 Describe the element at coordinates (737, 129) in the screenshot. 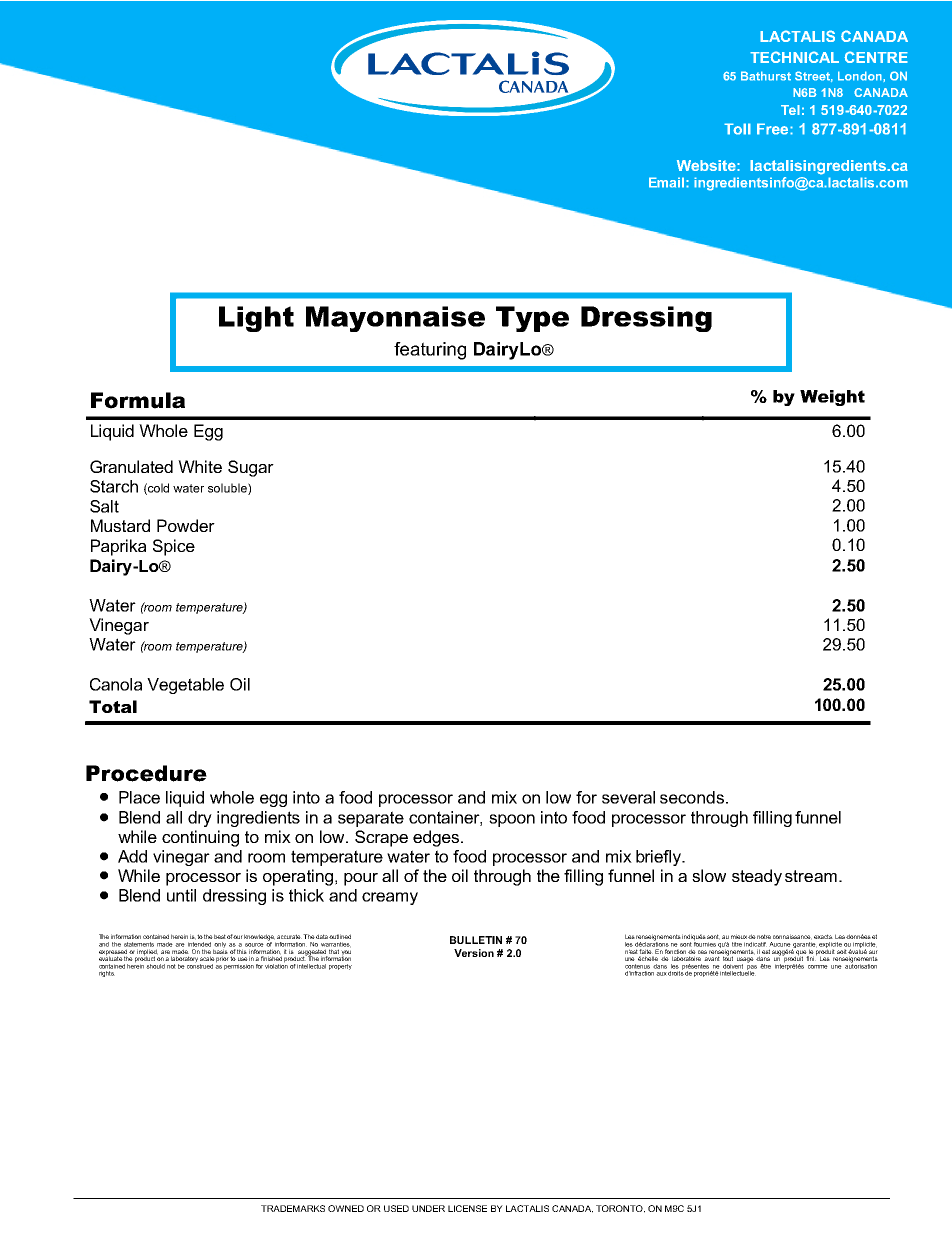

I see `Toll` at that location.
